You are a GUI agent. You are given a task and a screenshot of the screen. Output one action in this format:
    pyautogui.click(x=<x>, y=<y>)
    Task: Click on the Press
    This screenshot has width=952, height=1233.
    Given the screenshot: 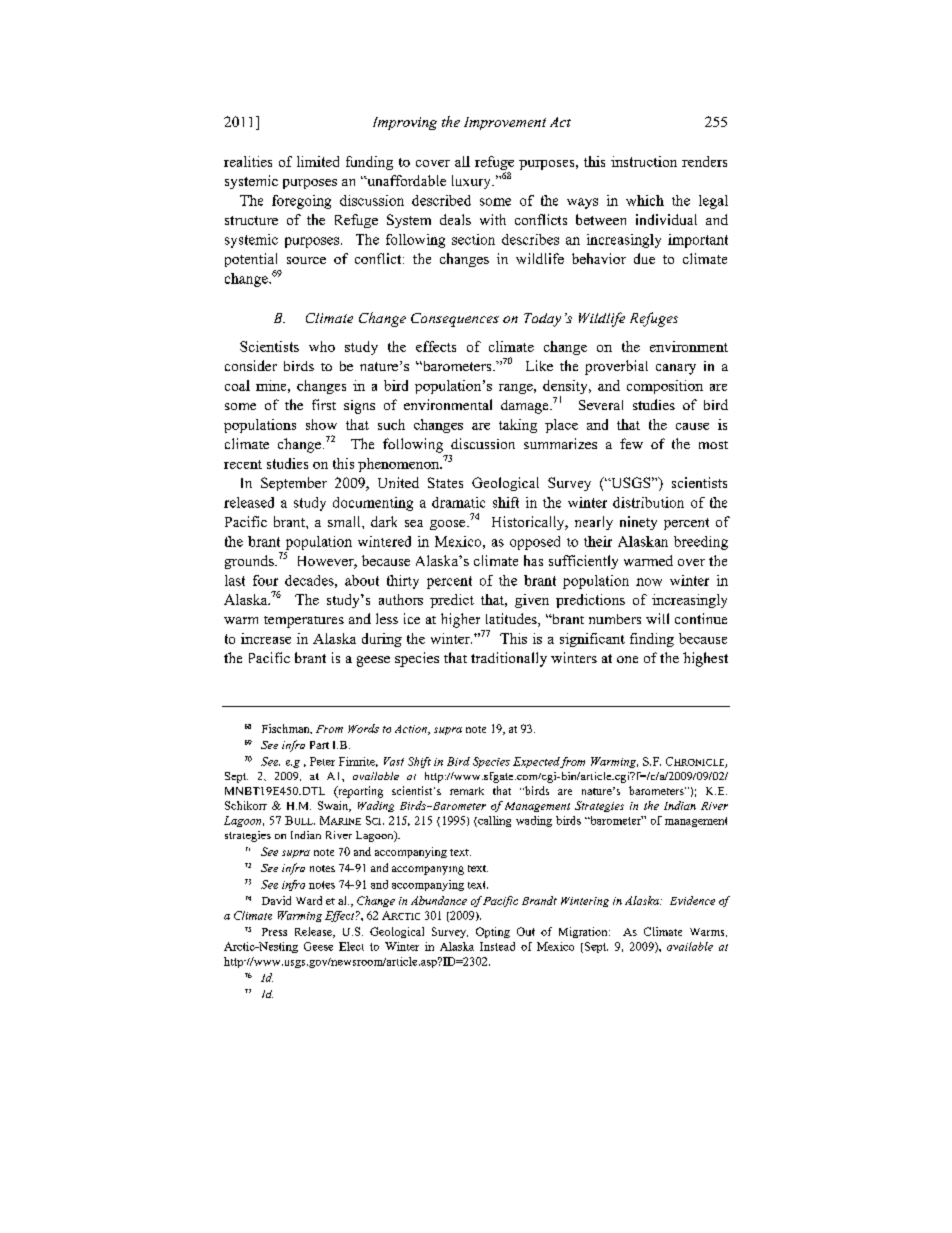 What is the action you would take?
    pyautogui.click(x=274, y=932)
